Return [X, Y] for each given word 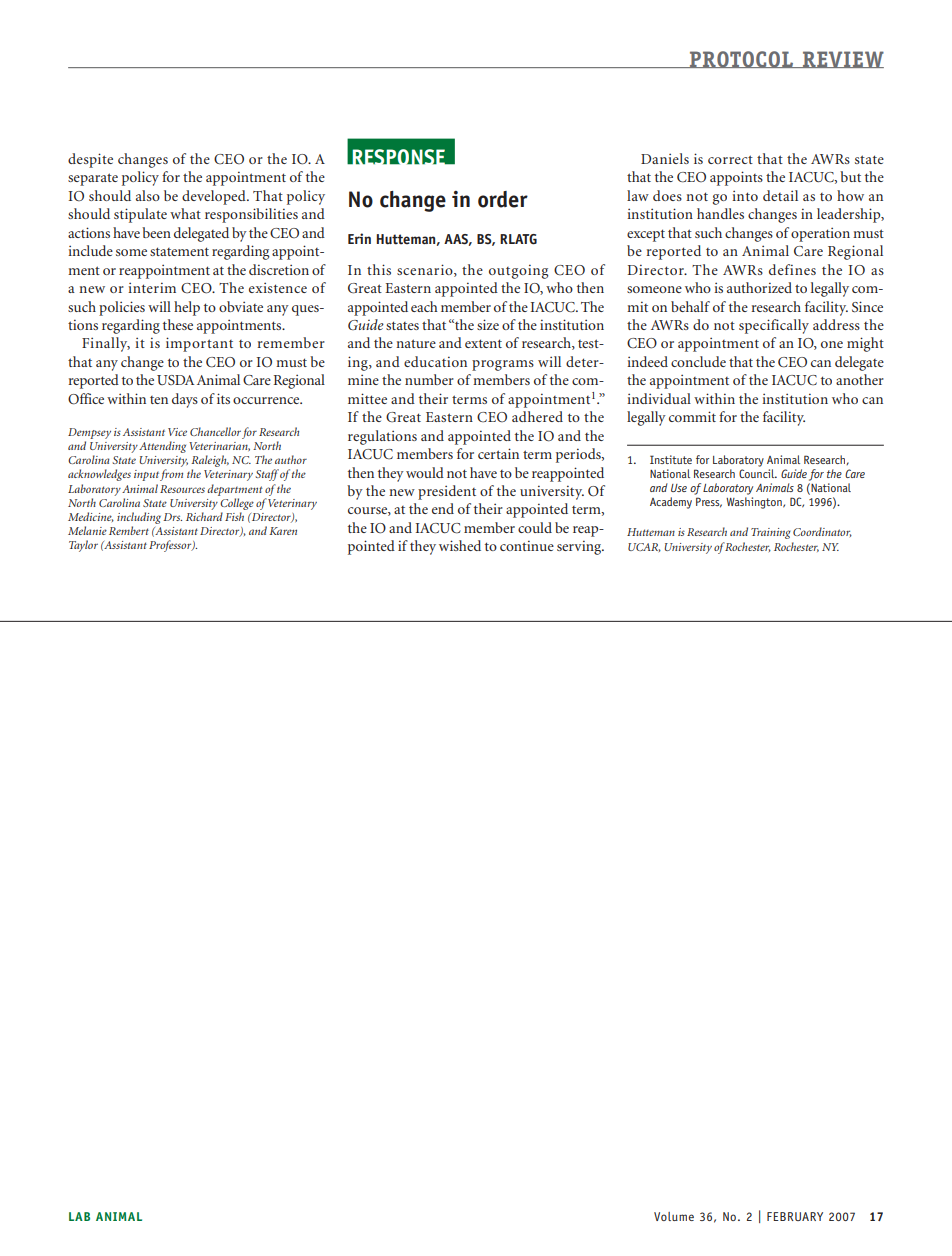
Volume [674, 1216]
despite [90, 160]
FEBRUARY [795, 1216]
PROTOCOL [742, 59]
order [503, 199]
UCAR [644, 547]
